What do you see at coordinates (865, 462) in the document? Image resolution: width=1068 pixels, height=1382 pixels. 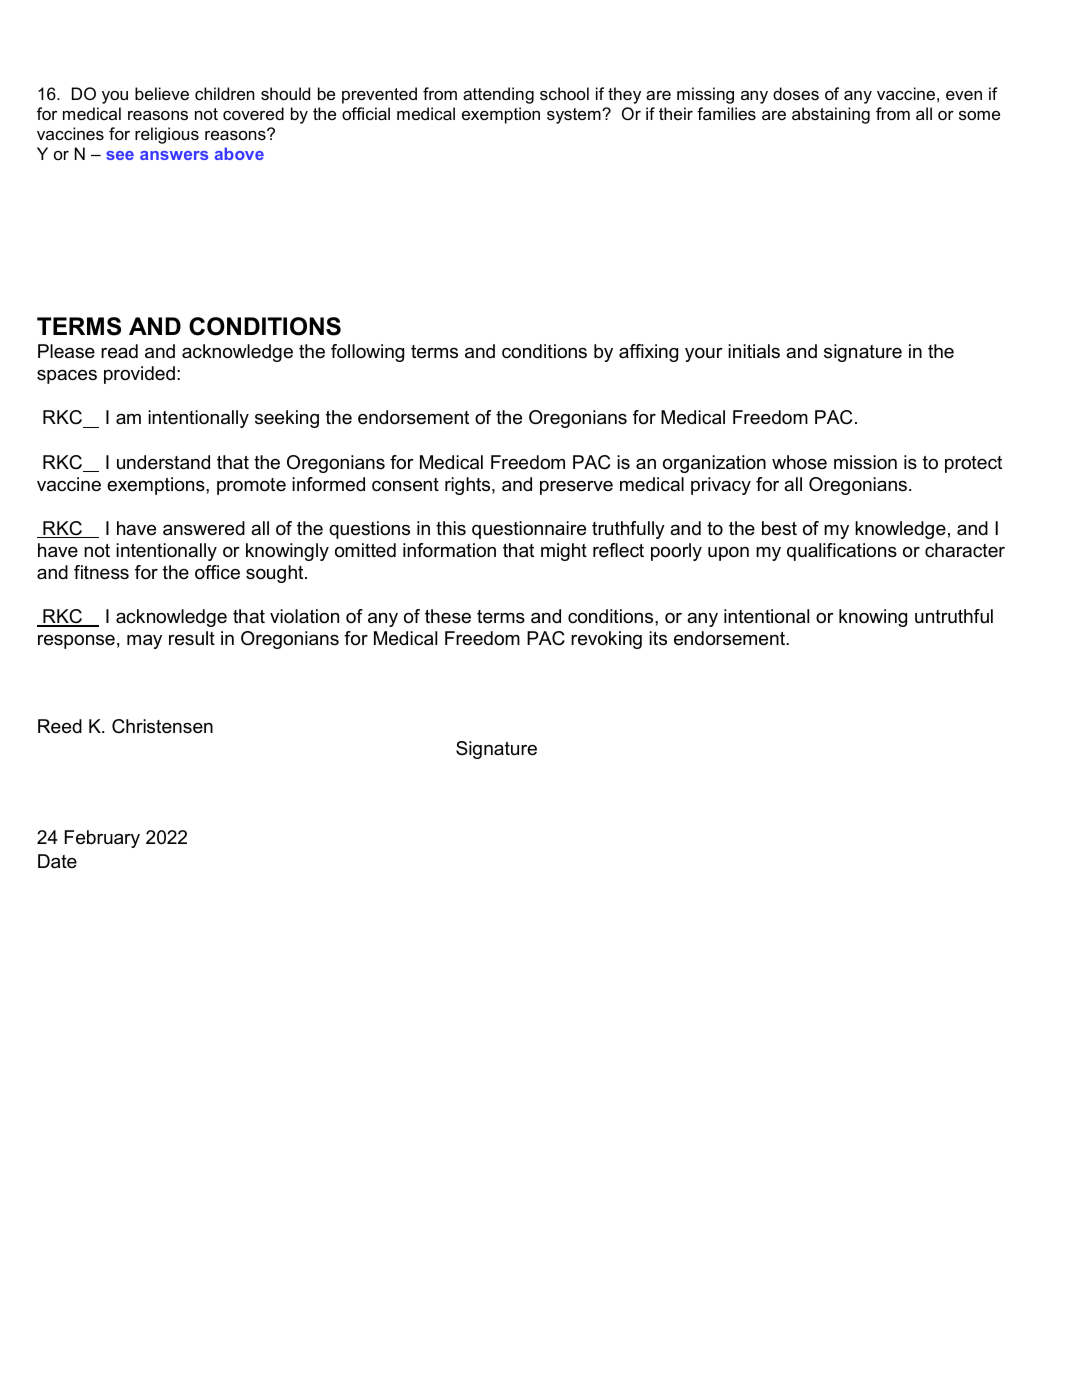 I see `mission` at bounding box center [865, 462].
